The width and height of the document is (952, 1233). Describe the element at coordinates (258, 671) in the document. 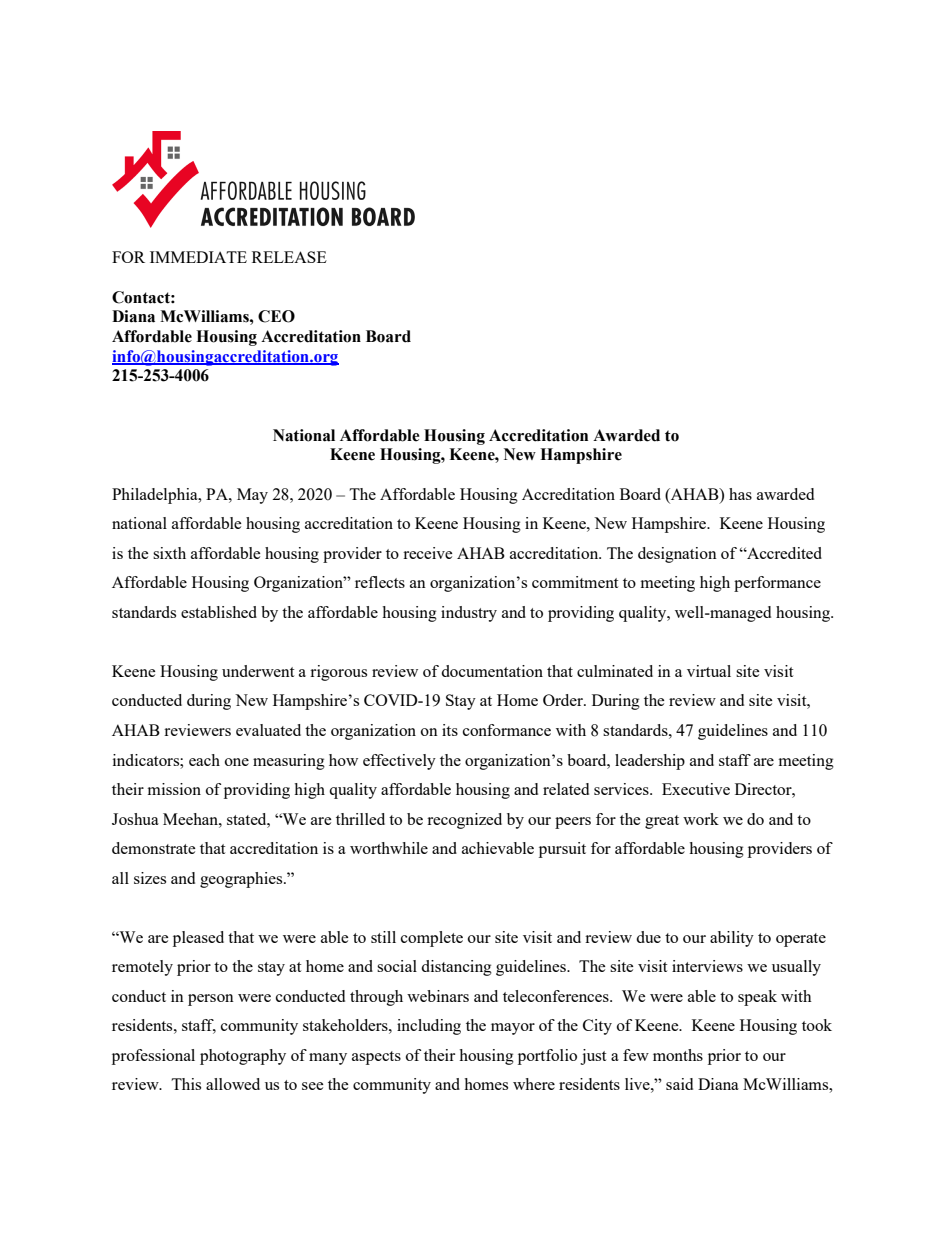

I see `underwent` at that location.
